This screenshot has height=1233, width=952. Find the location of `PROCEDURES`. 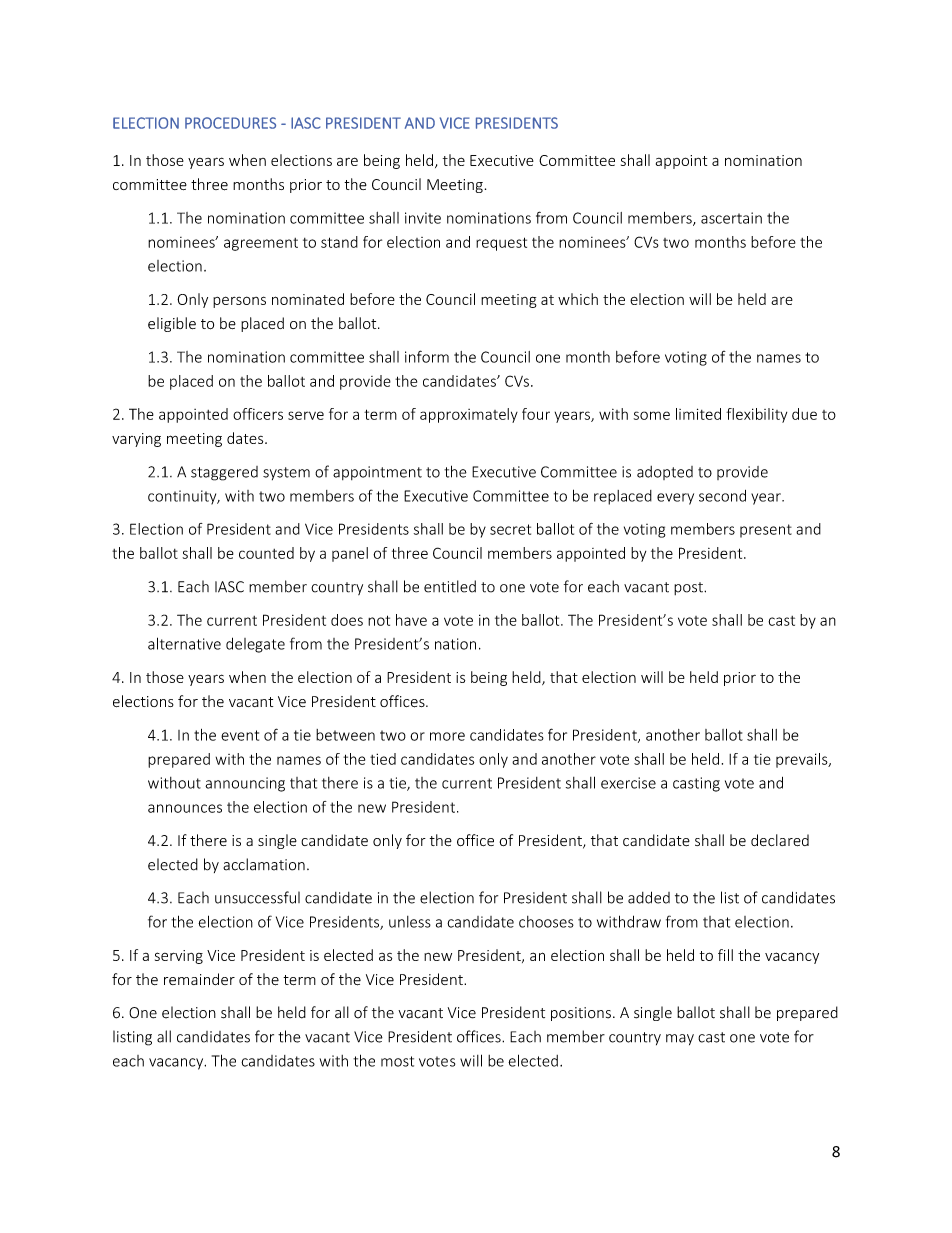

PROCEDURES is located at coordinates (230, 123).
